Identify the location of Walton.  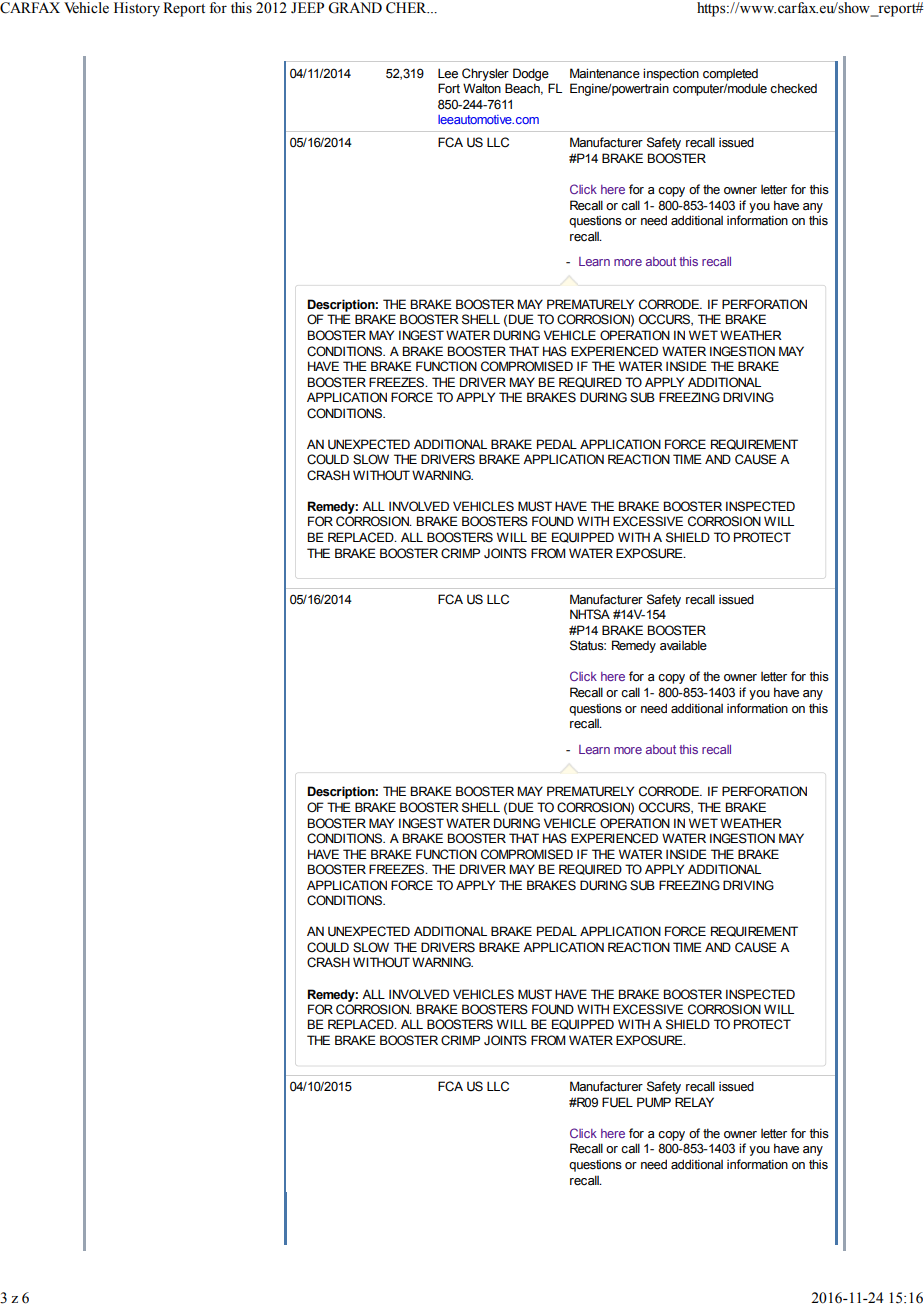
(482, 88).
